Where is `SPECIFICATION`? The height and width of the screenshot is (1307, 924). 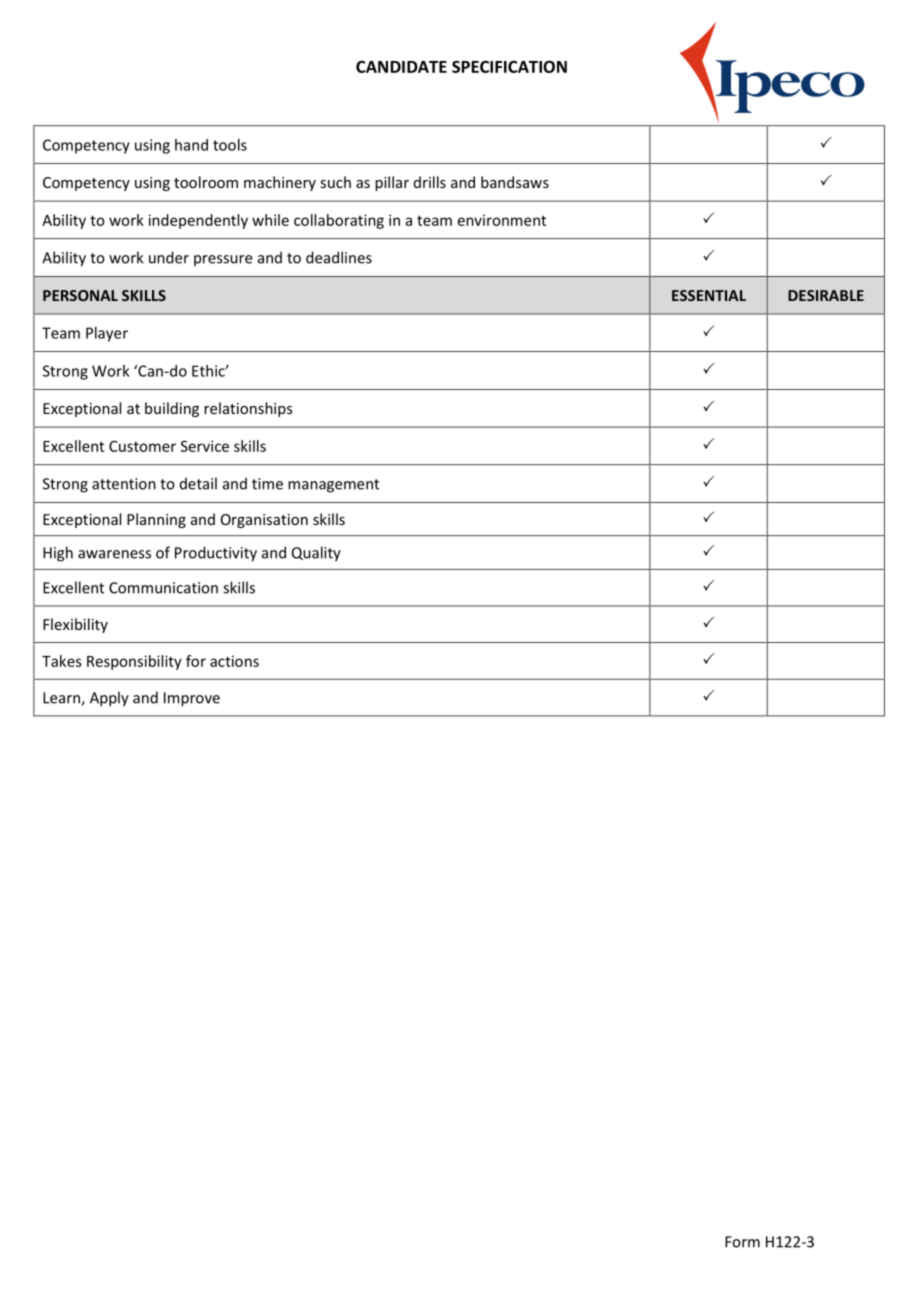
SPECIFICATION is located at coordinates (509, 66).
